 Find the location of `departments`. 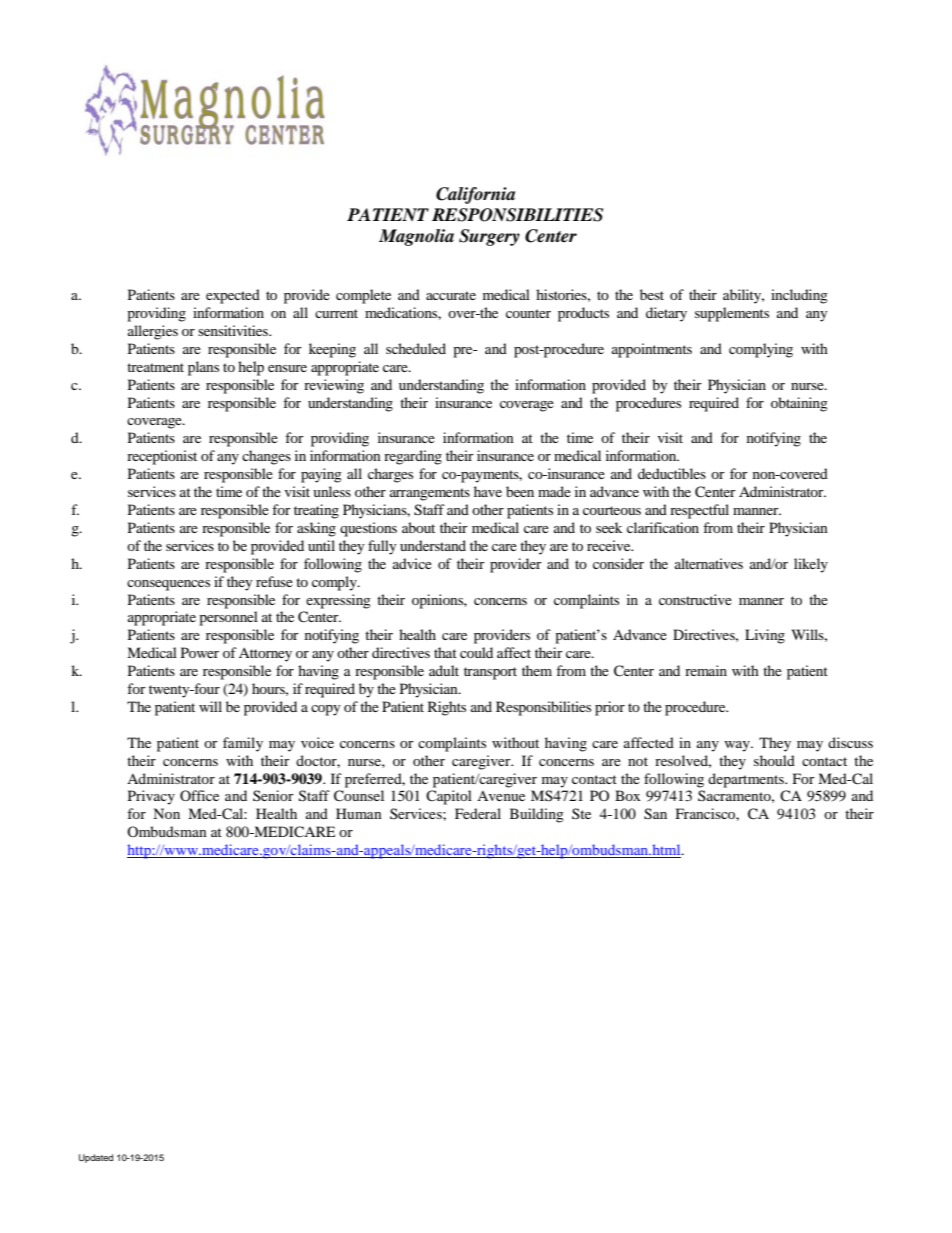

departments is located at coordinates (747, 780).
